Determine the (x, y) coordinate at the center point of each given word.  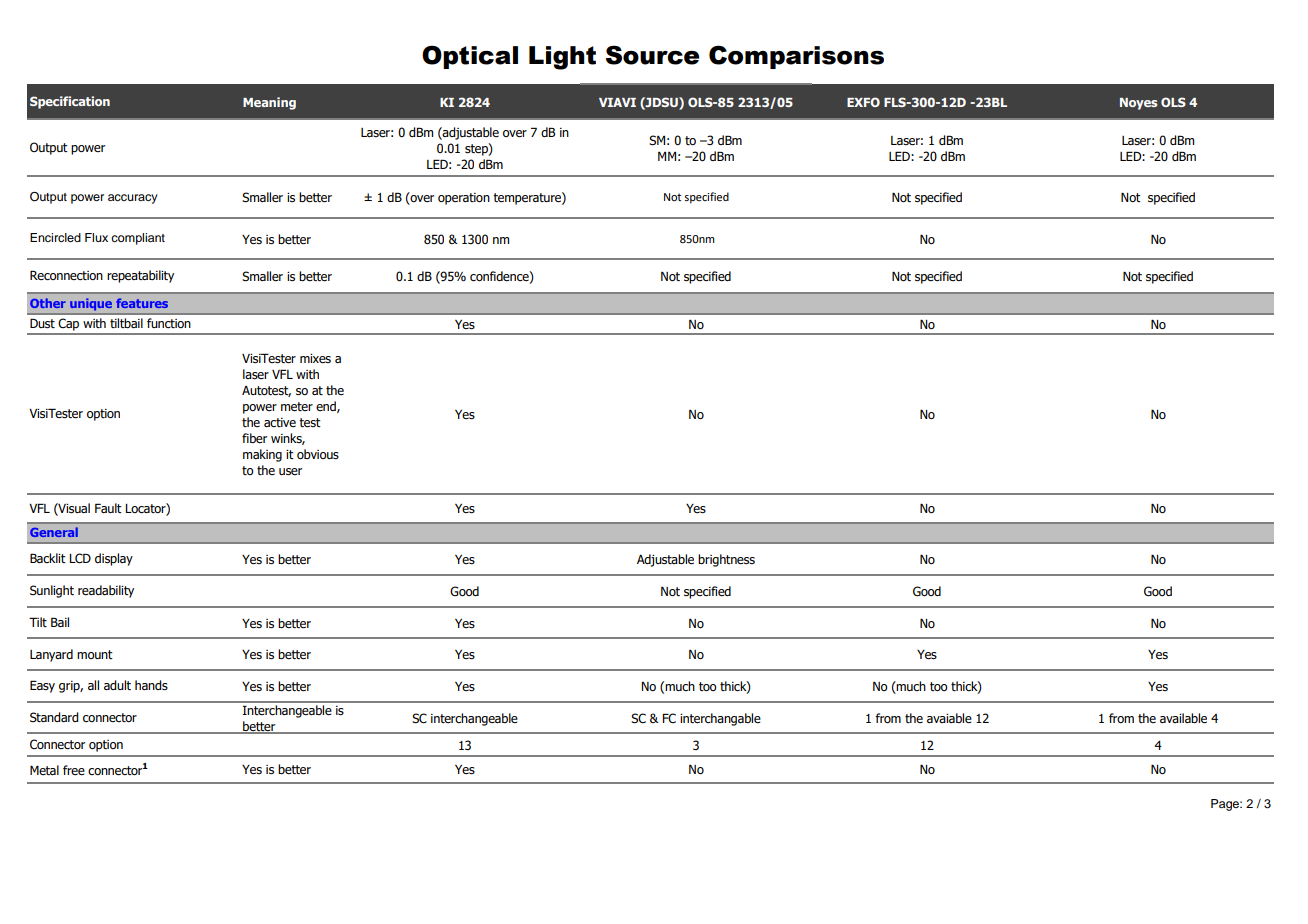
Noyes (1139, 104)
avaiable (949, 718)
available (1183, 718)
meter (297, 407)
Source (653, 55)
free (74, 770)
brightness (726, 560)
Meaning (269, 103)
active (280, 422)
